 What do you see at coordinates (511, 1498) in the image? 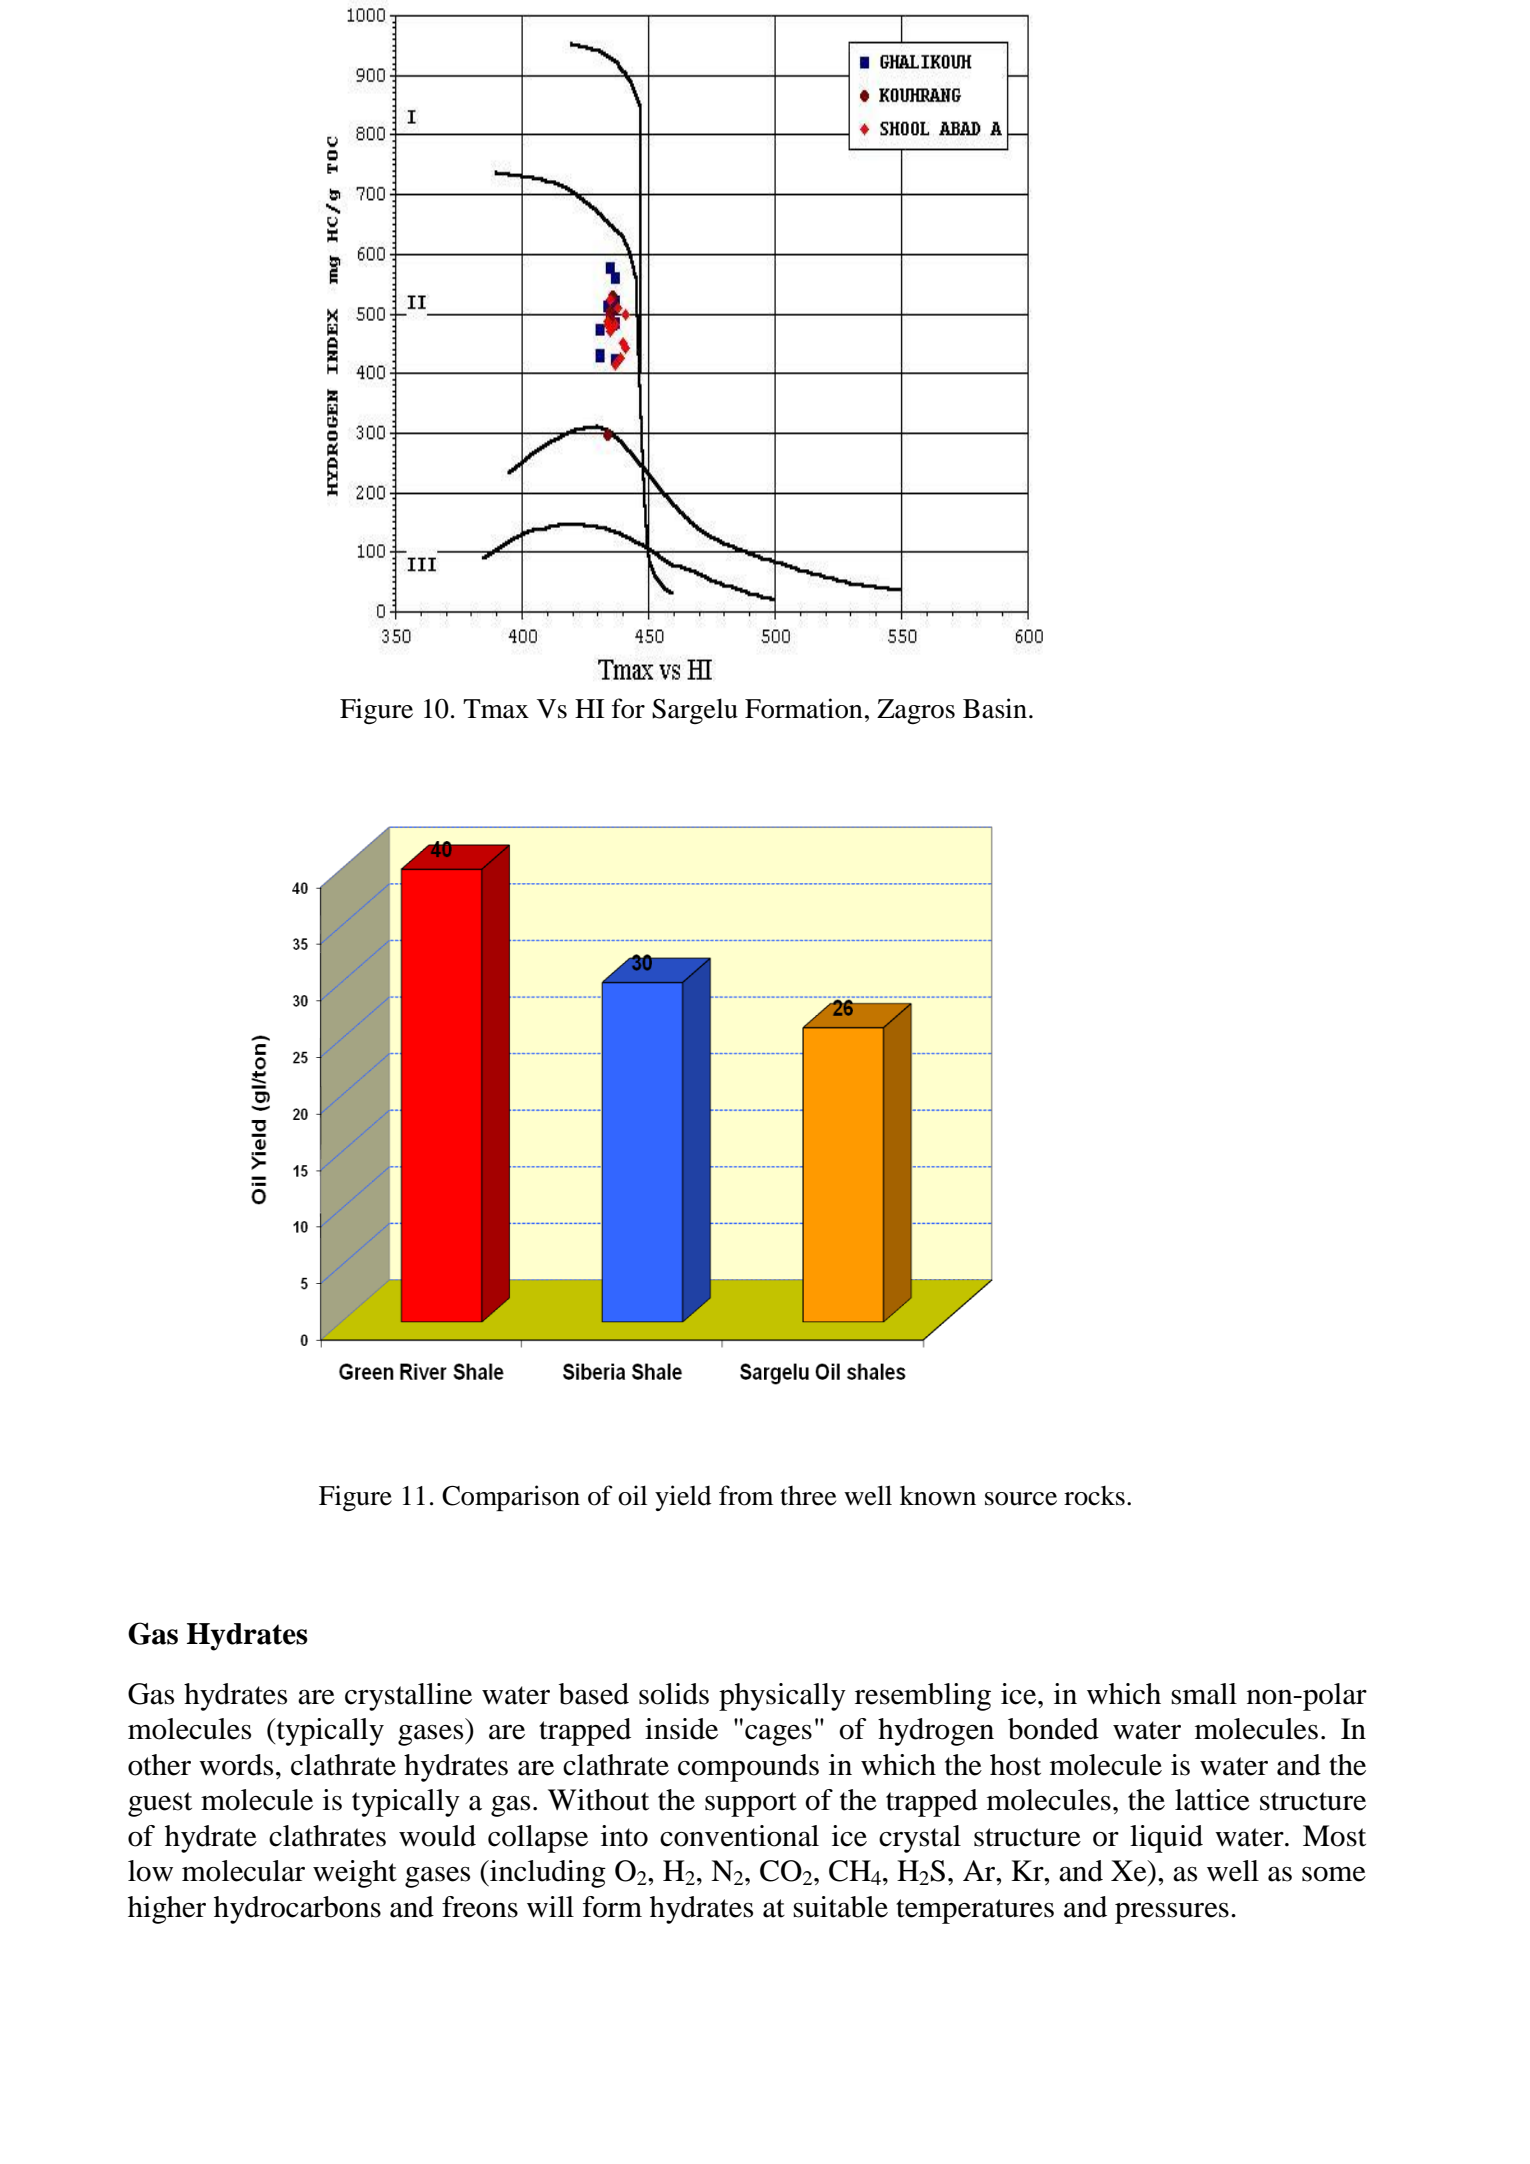
I see `Comparison` at bounding box center [511, 1498].
